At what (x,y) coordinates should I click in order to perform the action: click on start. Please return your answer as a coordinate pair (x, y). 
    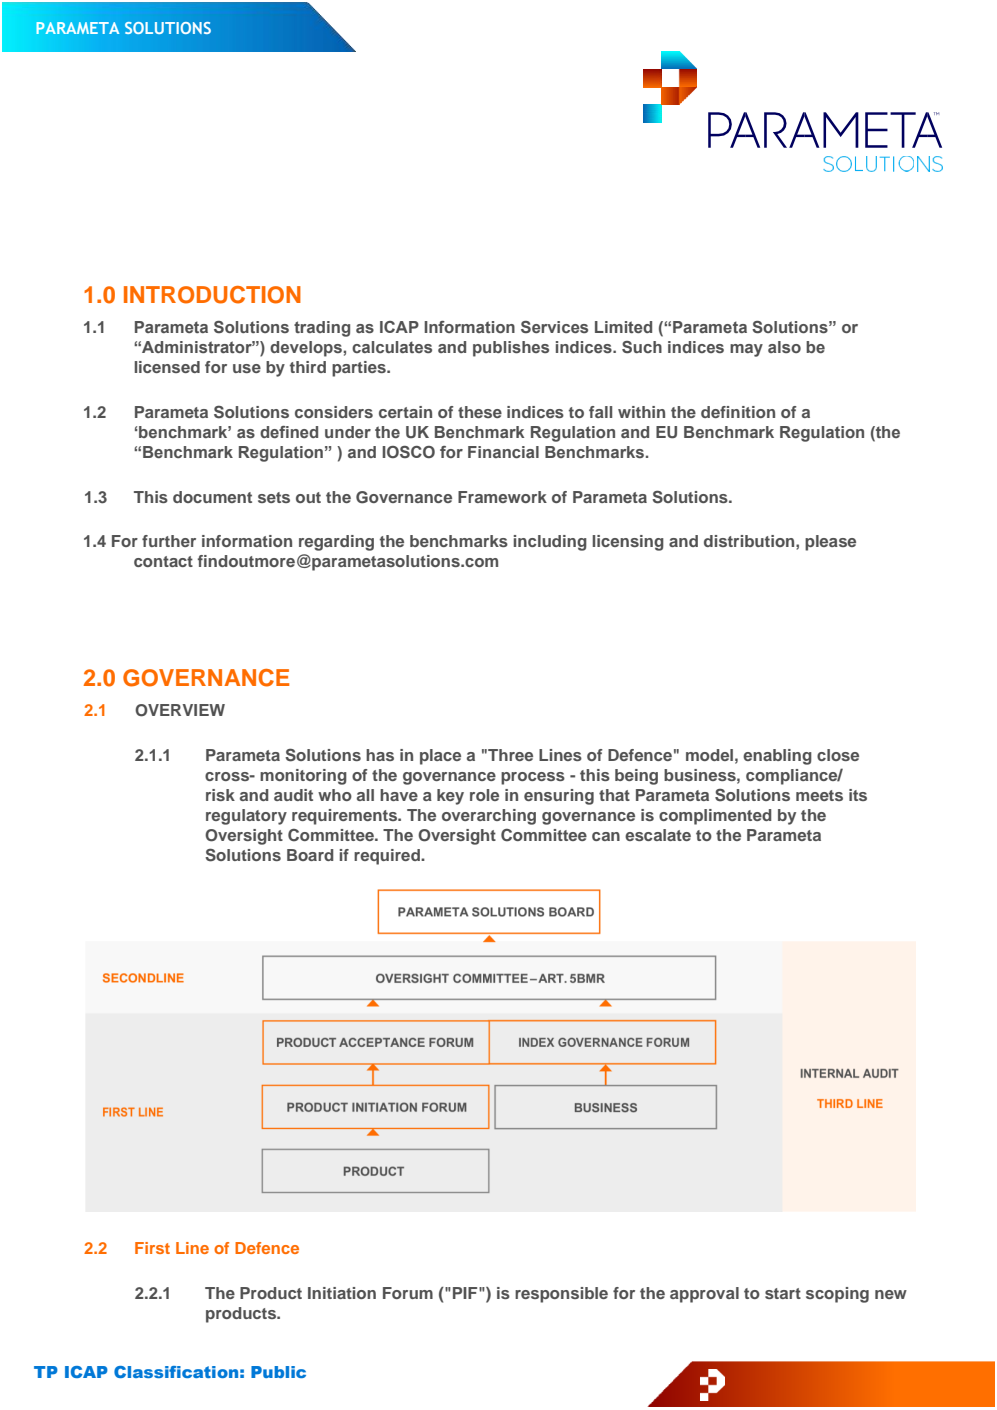
    Looking at the image, I should click on (783, 1293).
